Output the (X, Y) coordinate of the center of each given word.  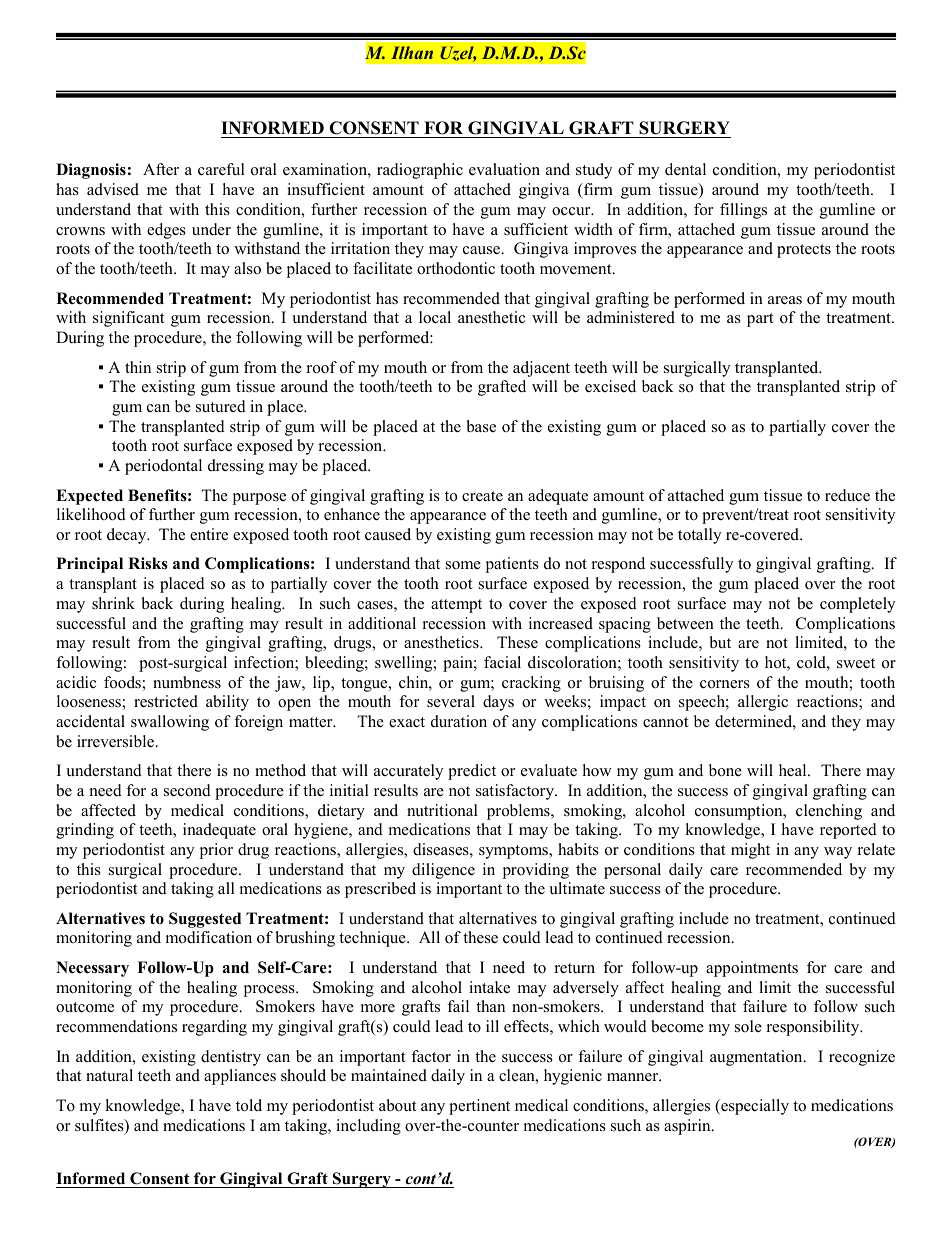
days (498, 703)
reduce (847, 495)
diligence (443, 871)
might (750, 851)
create (482, 496)
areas (785, 300)
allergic (763, 703)
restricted (166, 701)
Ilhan (412, 52)
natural (109, 1075)
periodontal (163, 467)
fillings (743, 211)
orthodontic (456, 268)
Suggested (205, 920)
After (161, 169)
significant (129, 319)
